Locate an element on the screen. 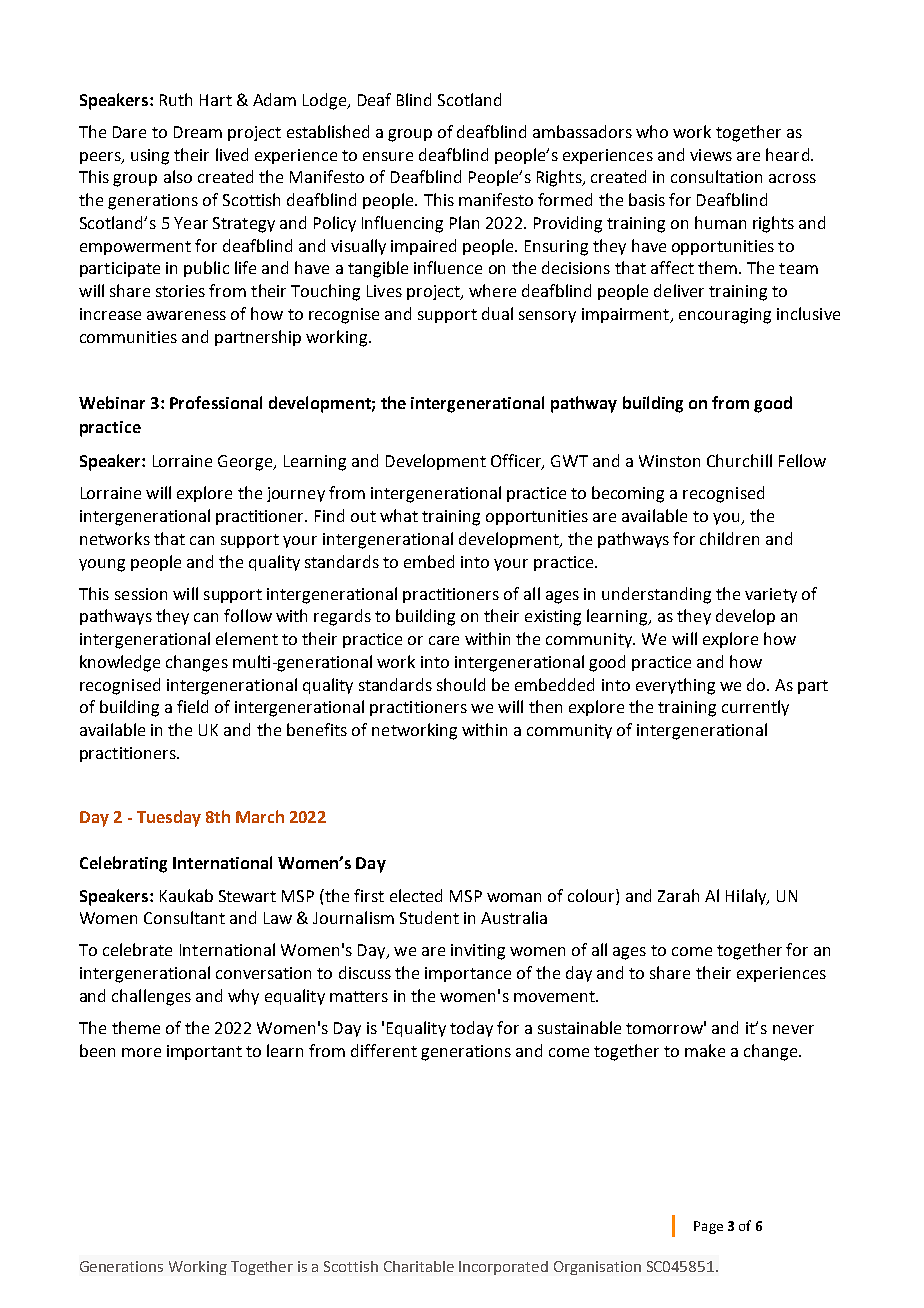 The height and width of the screenshot is (1308, 924). field is located at coordinates (192, 706).
